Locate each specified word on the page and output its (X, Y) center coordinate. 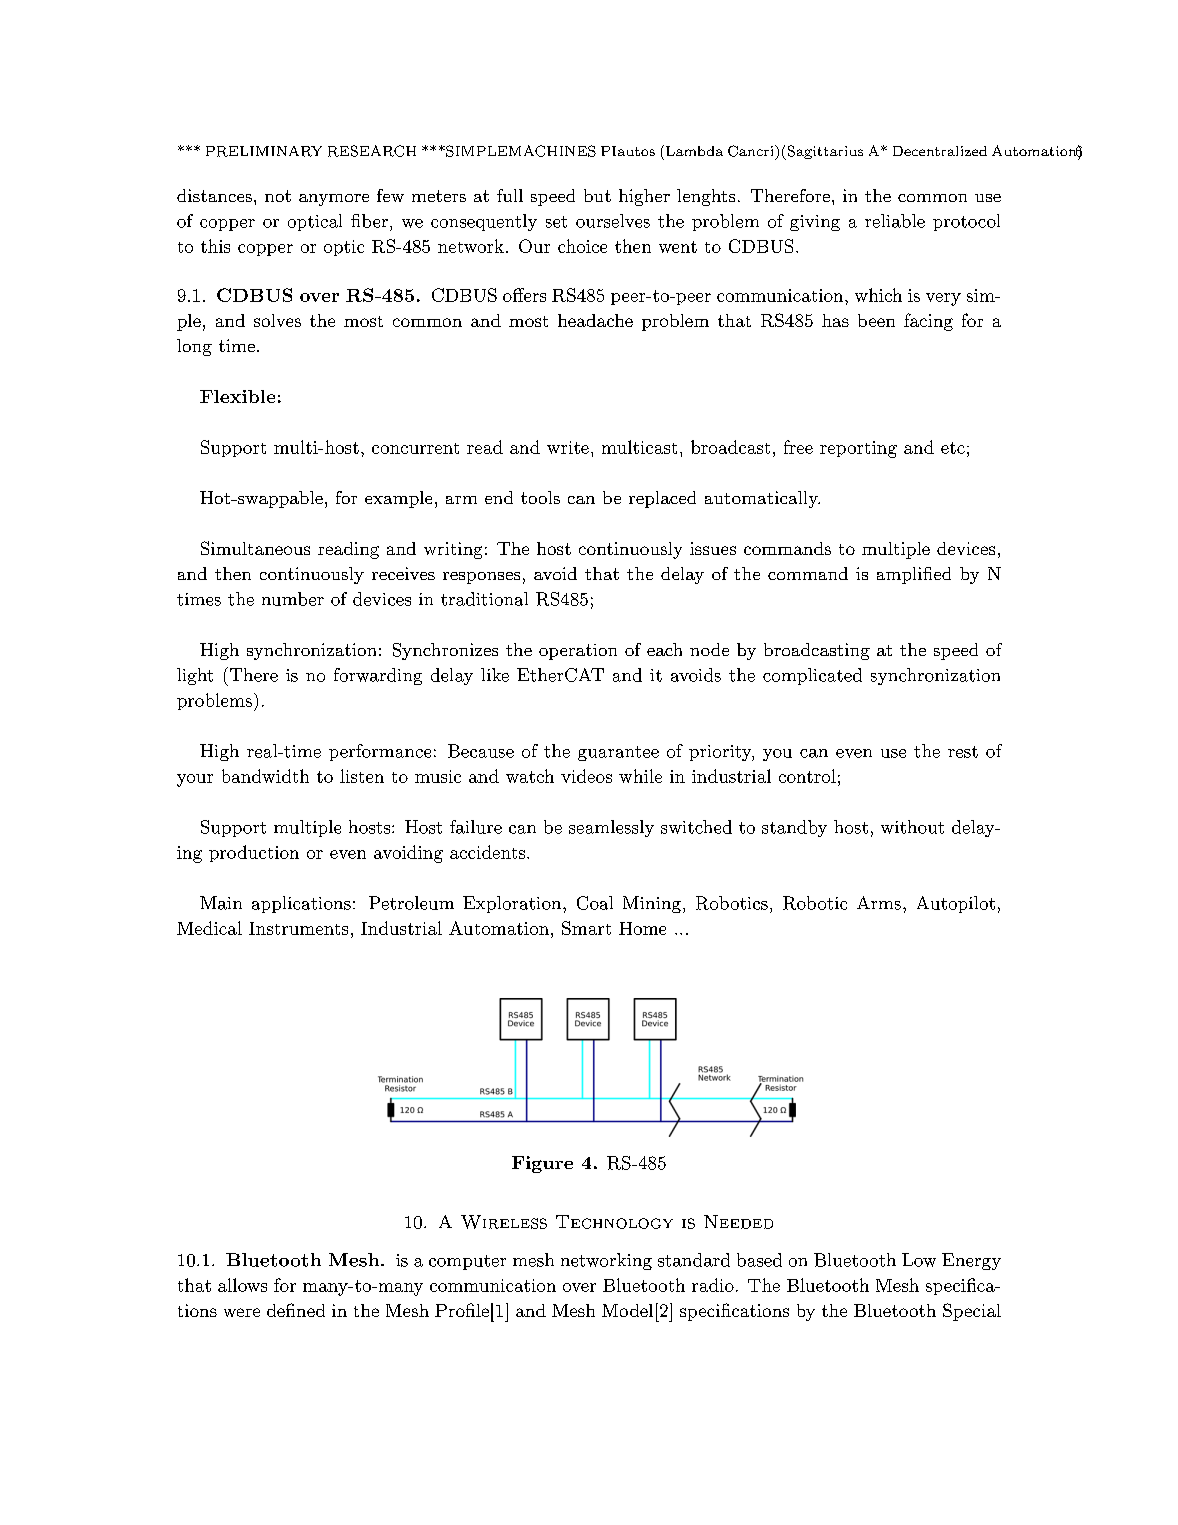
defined (296, 1310)
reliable (895, 221)
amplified (914, 575)
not (278, 196)
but (597, 195)
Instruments (298, 928)
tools (540, 497)
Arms (879, 903)
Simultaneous (255, 548)
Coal (595, 903)
